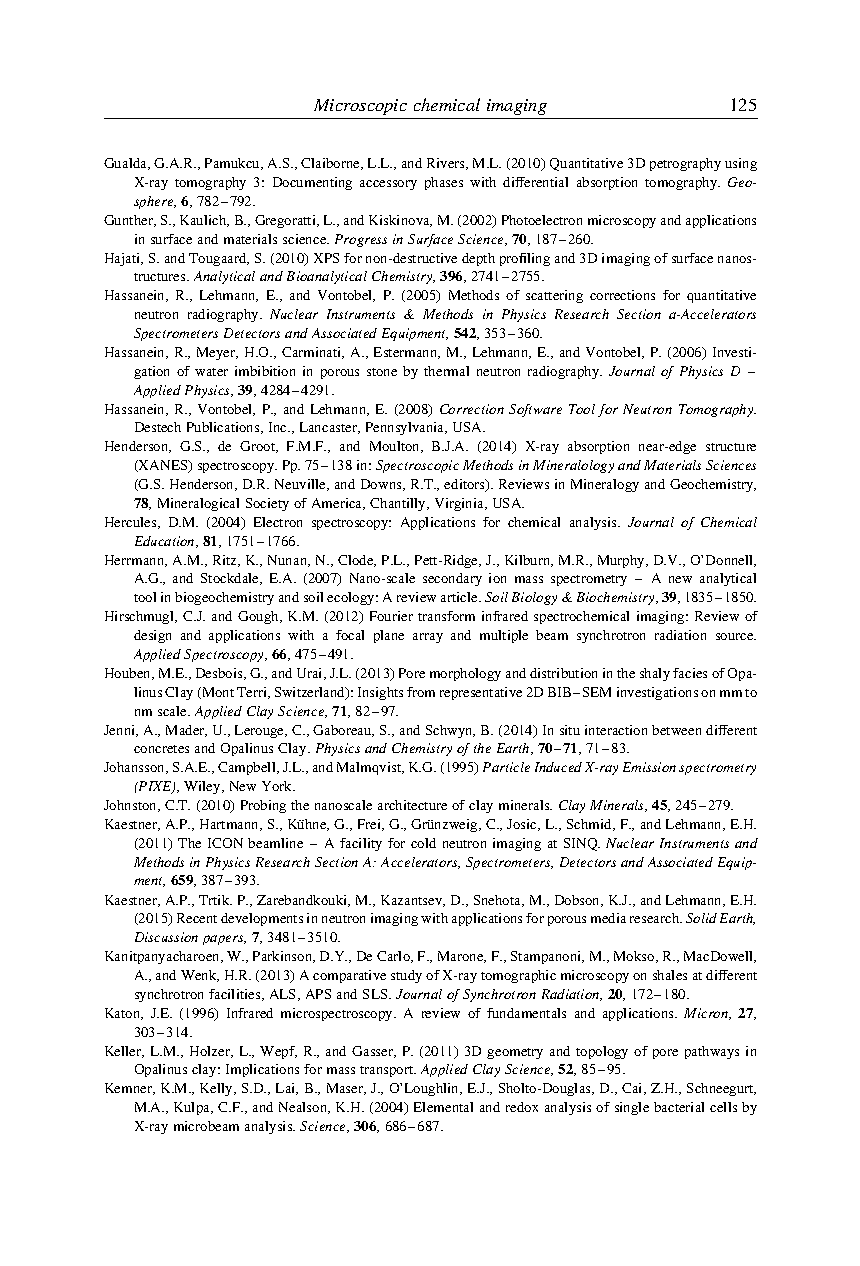  I want to click on transform, so click(446, 616).
